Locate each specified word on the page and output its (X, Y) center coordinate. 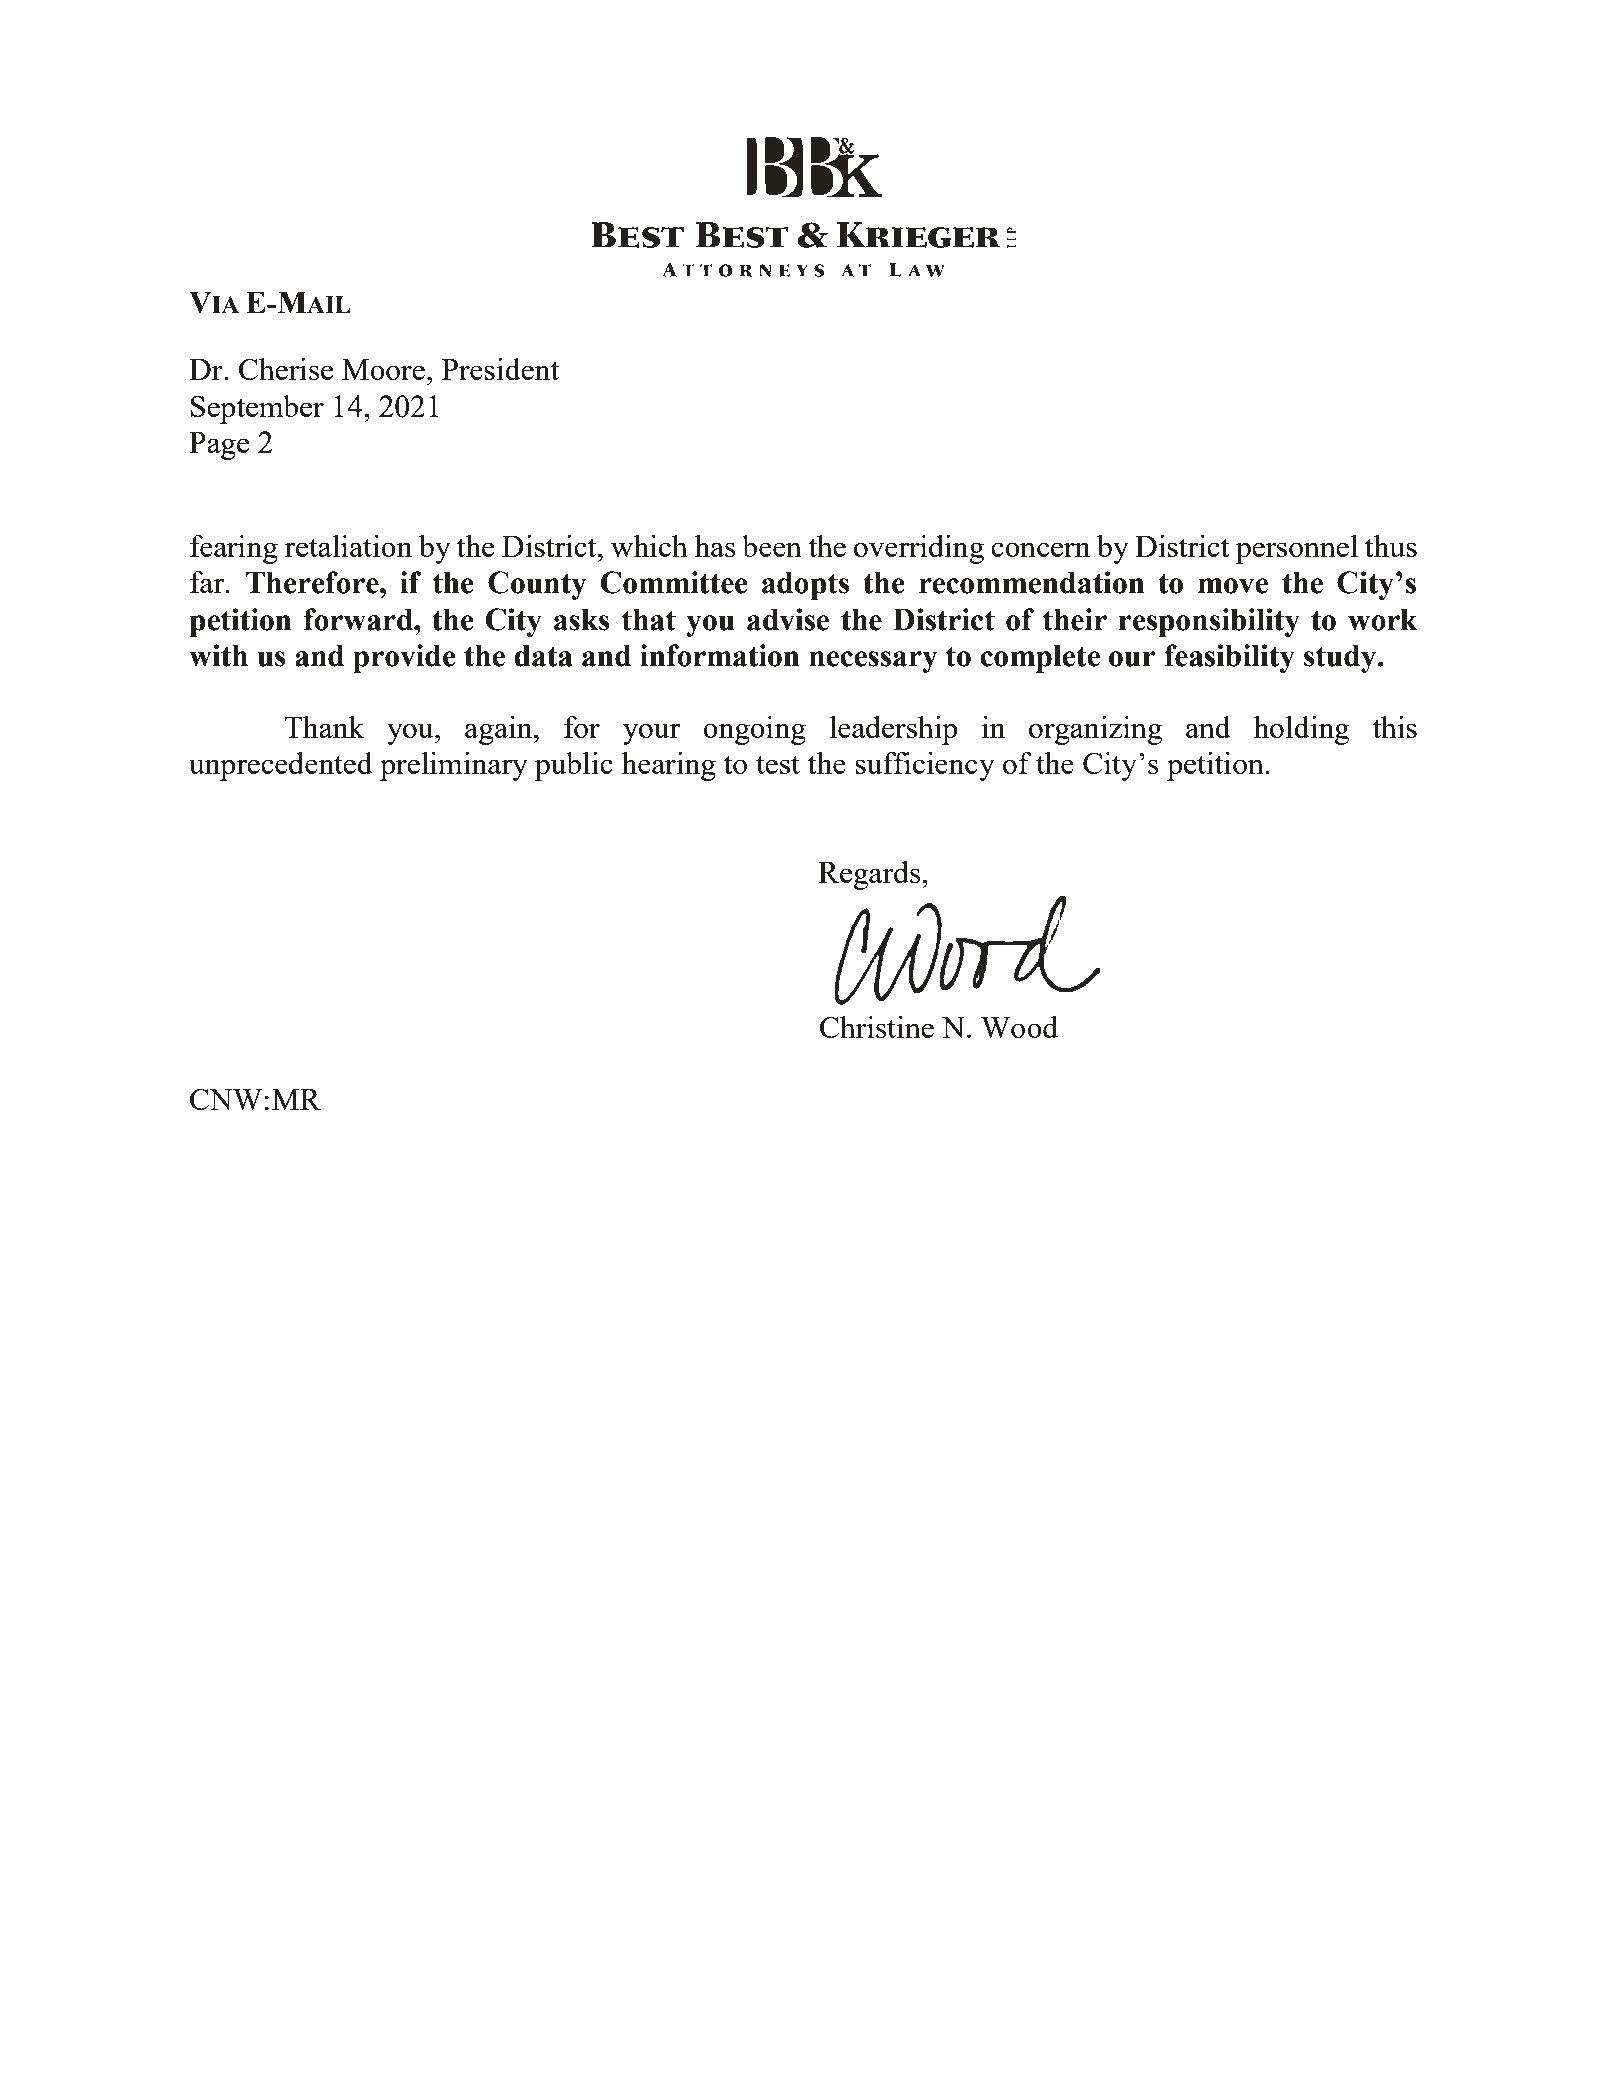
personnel (1297, 549)
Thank (324, 727)
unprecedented (281, 766)
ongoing (754, 730)
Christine (877, 1027)
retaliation (348, 546)
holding (1301, 730)
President (500, 369)
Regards (870, 875)
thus (1391, 546)
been (772, 546)
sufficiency (925, 766)
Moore (383, 369)
